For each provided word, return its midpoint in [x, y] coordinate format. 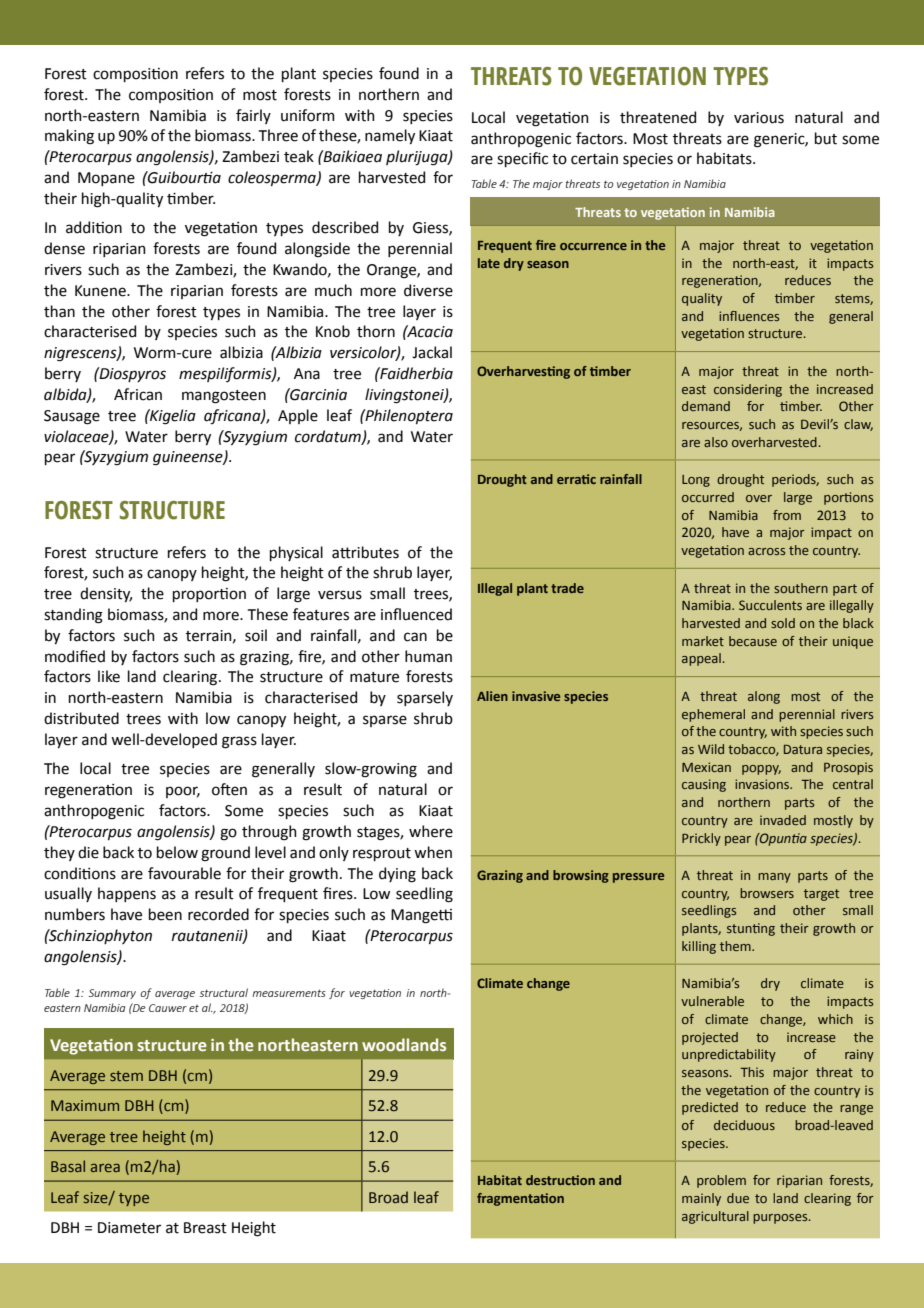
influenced [416, 614]
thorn [376, 331]
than [59, 311]
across [766, 551]
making [69, 137]
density [106, 594]
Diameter [129, 1228]
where [431, 831]
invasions [763, 784]
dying [397, 875]
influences [749, 316]
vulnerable [712, 1001]
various [759, 118]
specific [522, 159]
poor [183, 792]
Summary [112, 994]
